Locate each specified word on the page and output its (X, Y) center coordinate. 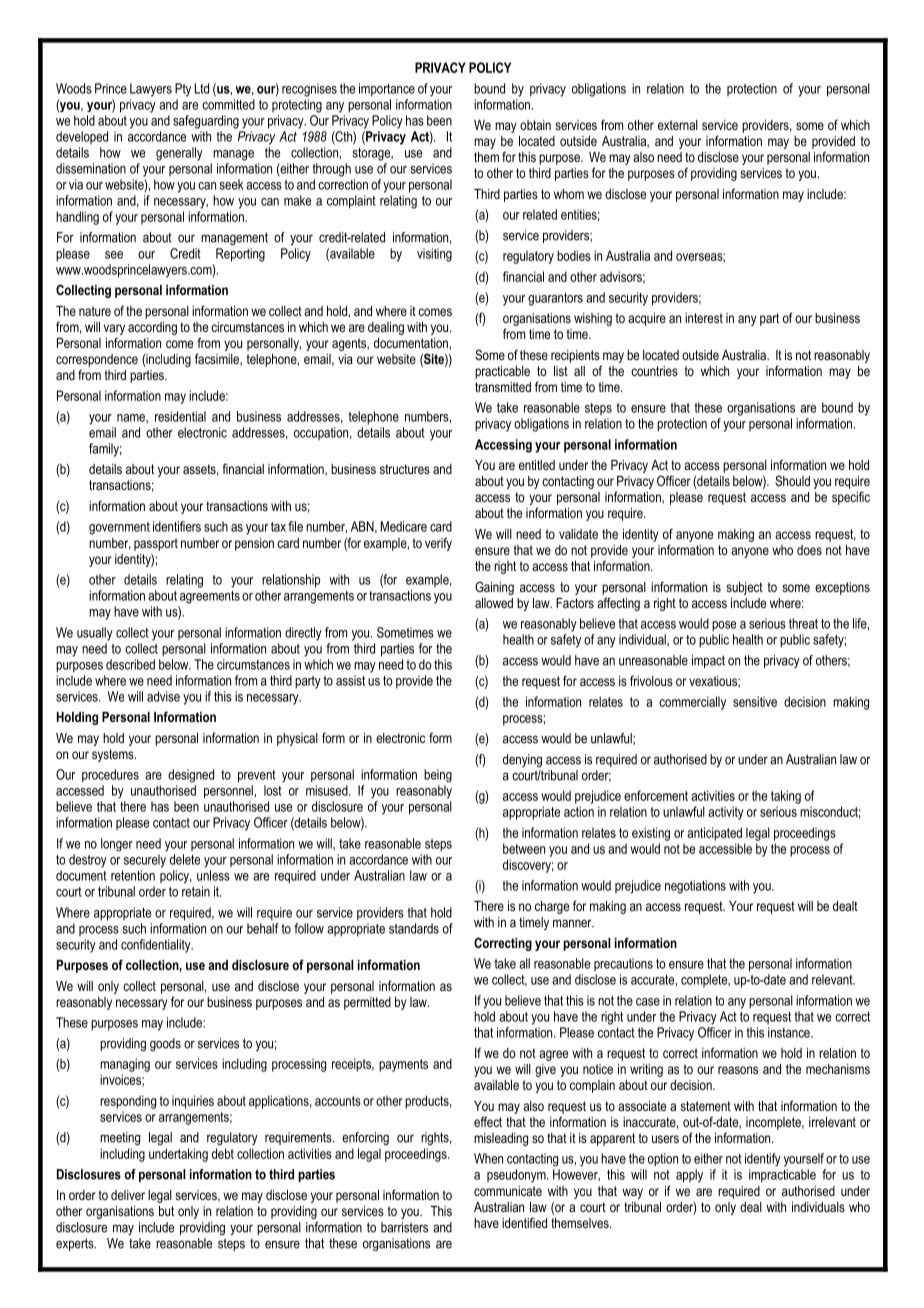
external (678, 125)
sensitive (755, 701)
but (166, 1211)
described (130, 664)
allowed (494, 603)
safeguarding (206, 122)
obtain (535, 125)
